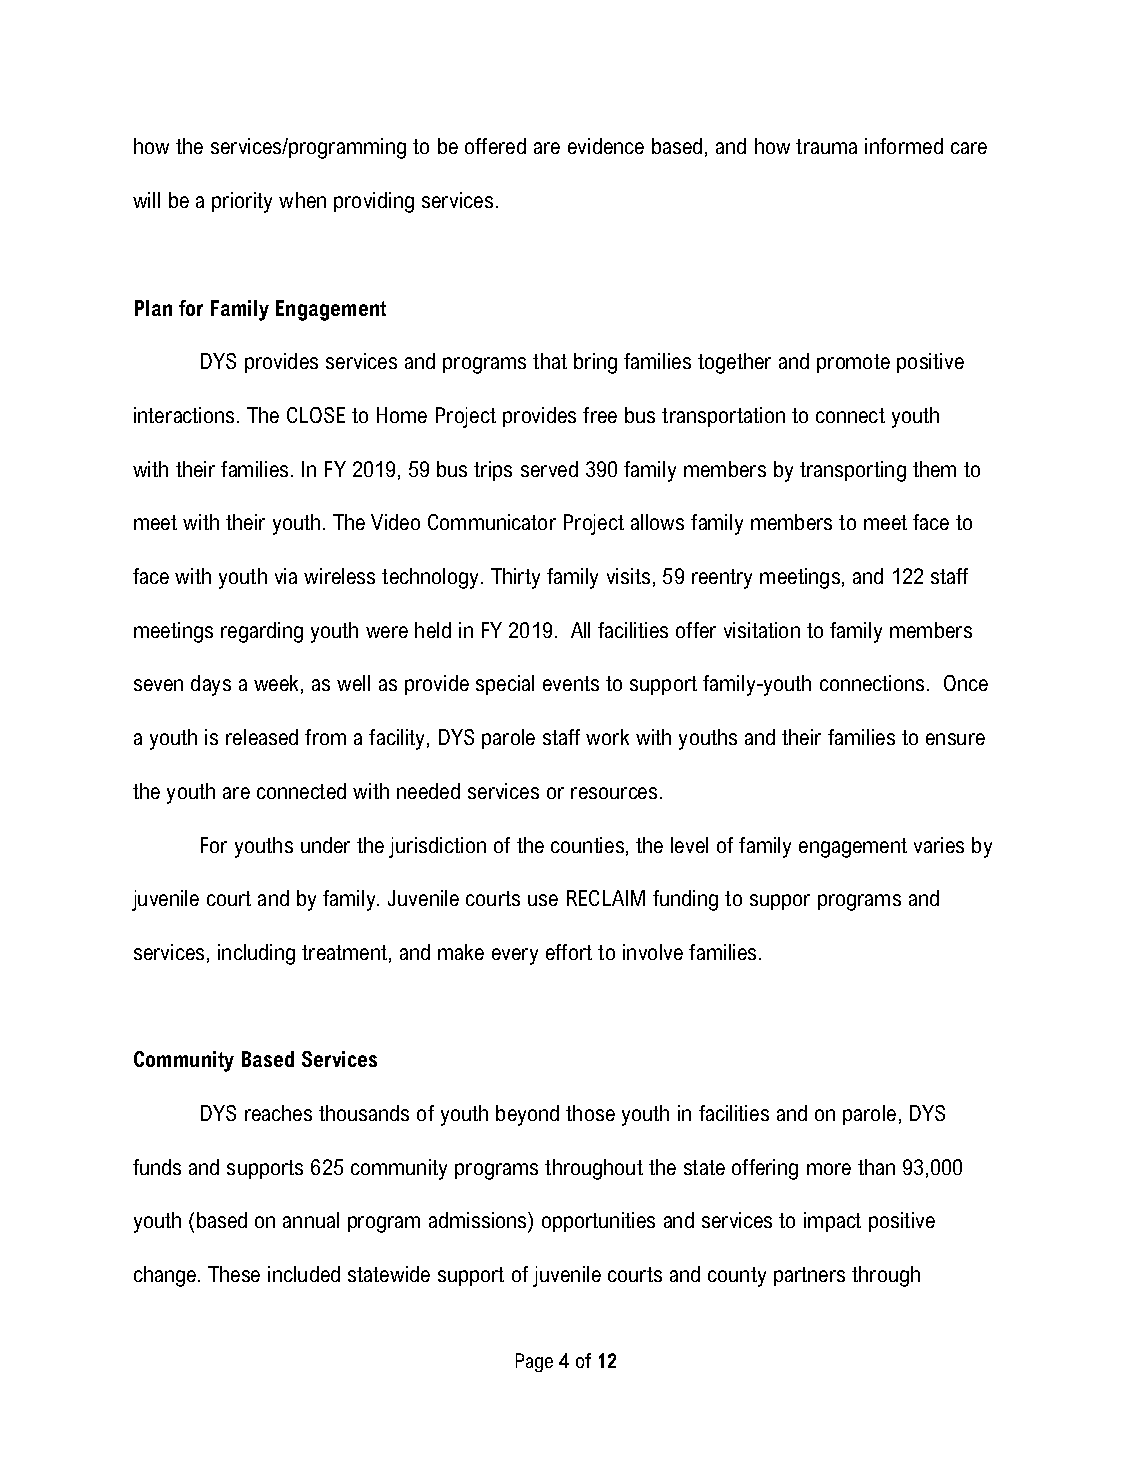  What do you see at coordinates (278, 1113) in the page?
I see `reaches` at bounding box center [278, 1113].
